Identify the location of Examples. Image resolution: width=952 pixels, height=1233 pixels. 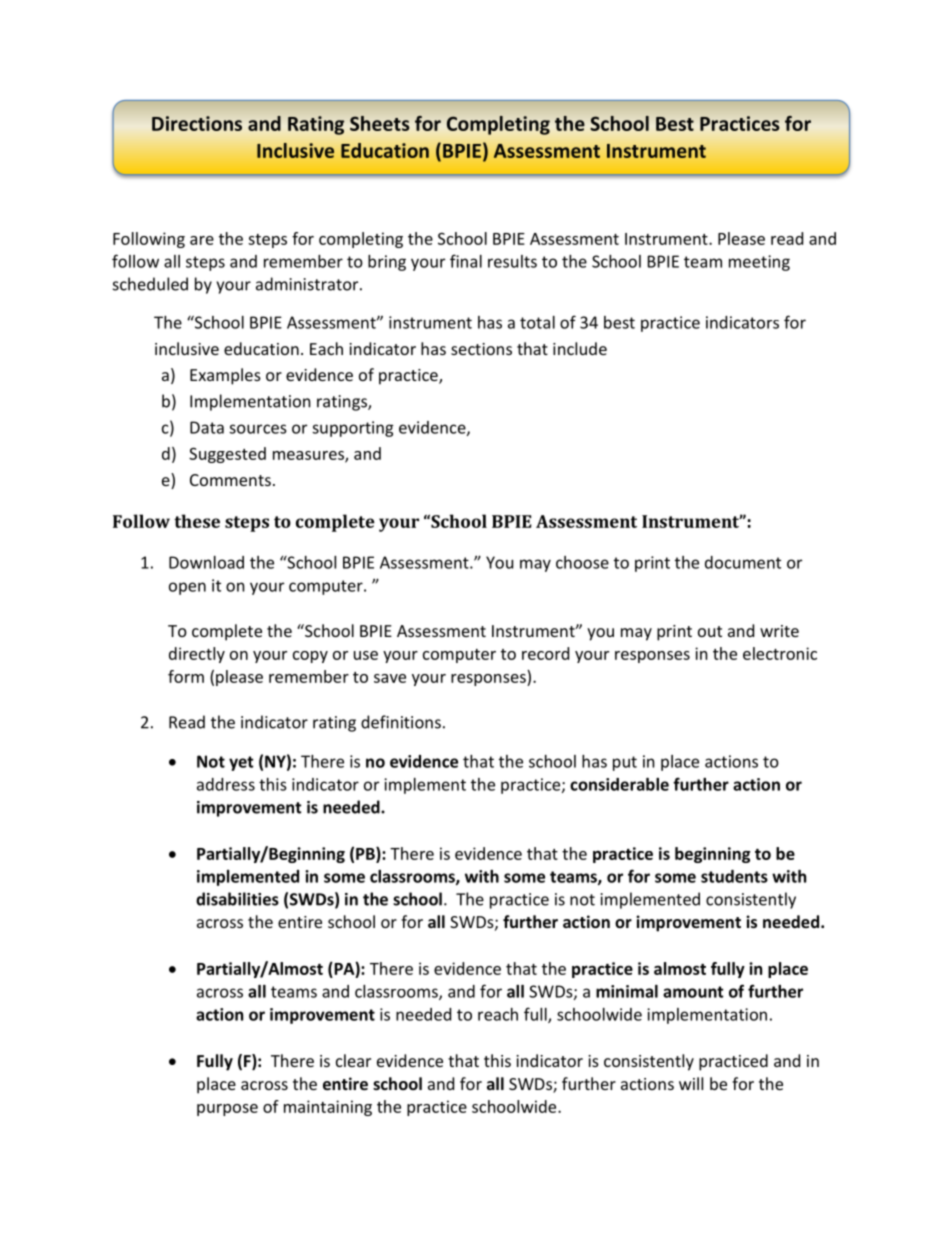
(225, 376).
